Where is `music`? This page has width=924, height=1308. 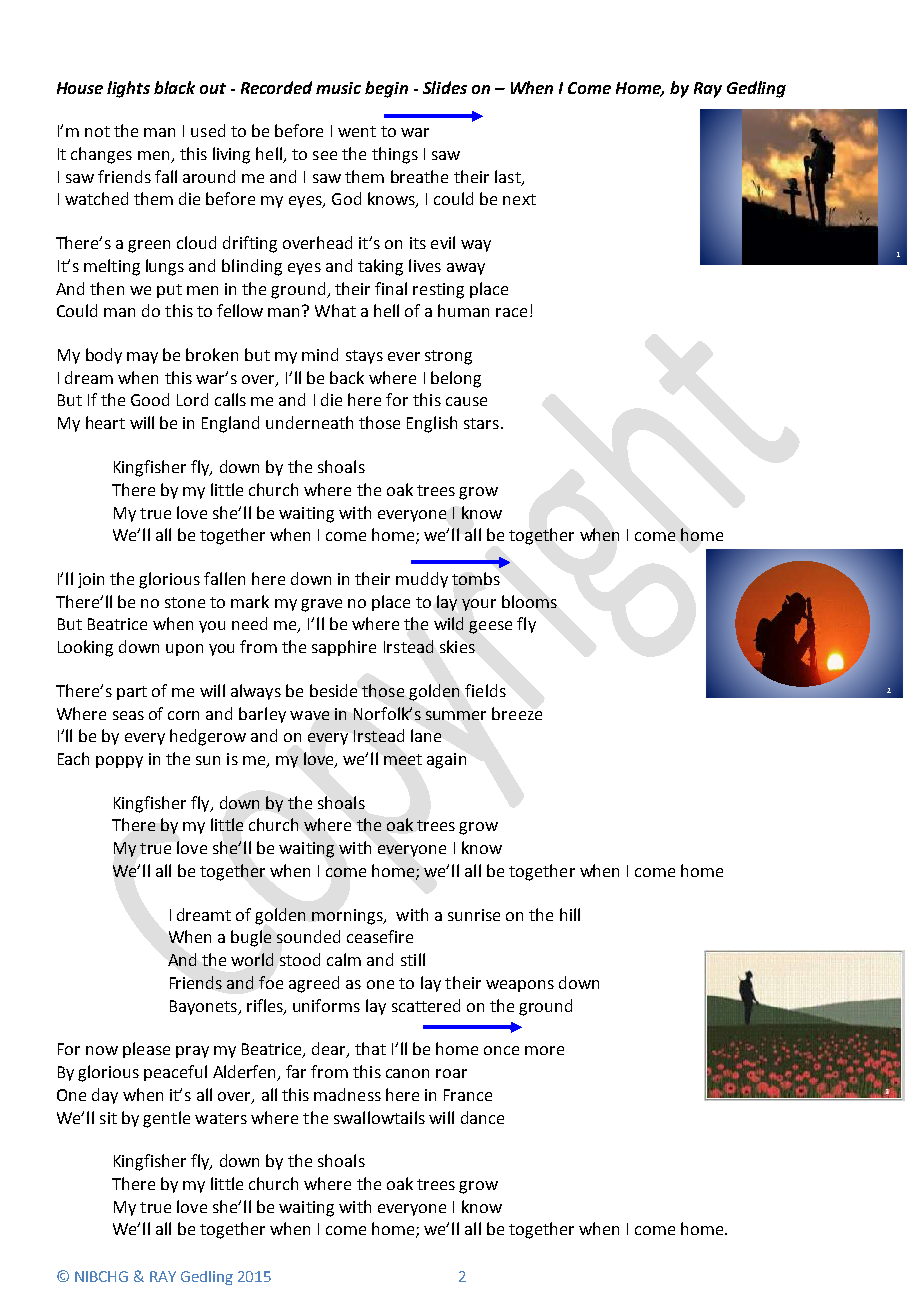
music is located at coordinates (338, 88).
